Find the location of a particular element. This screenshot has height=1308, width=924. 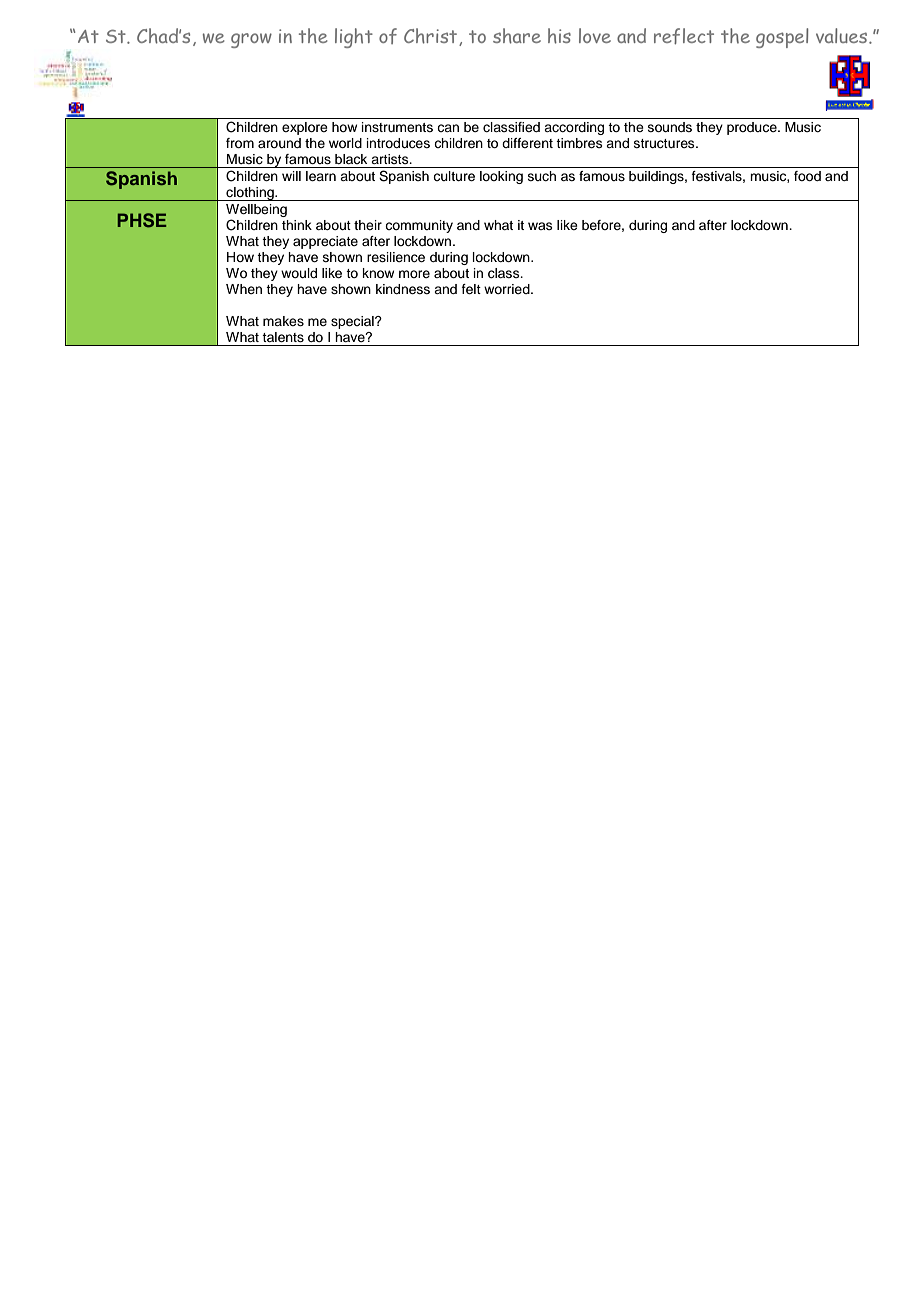

learn is located at coordinates (321, 176).
